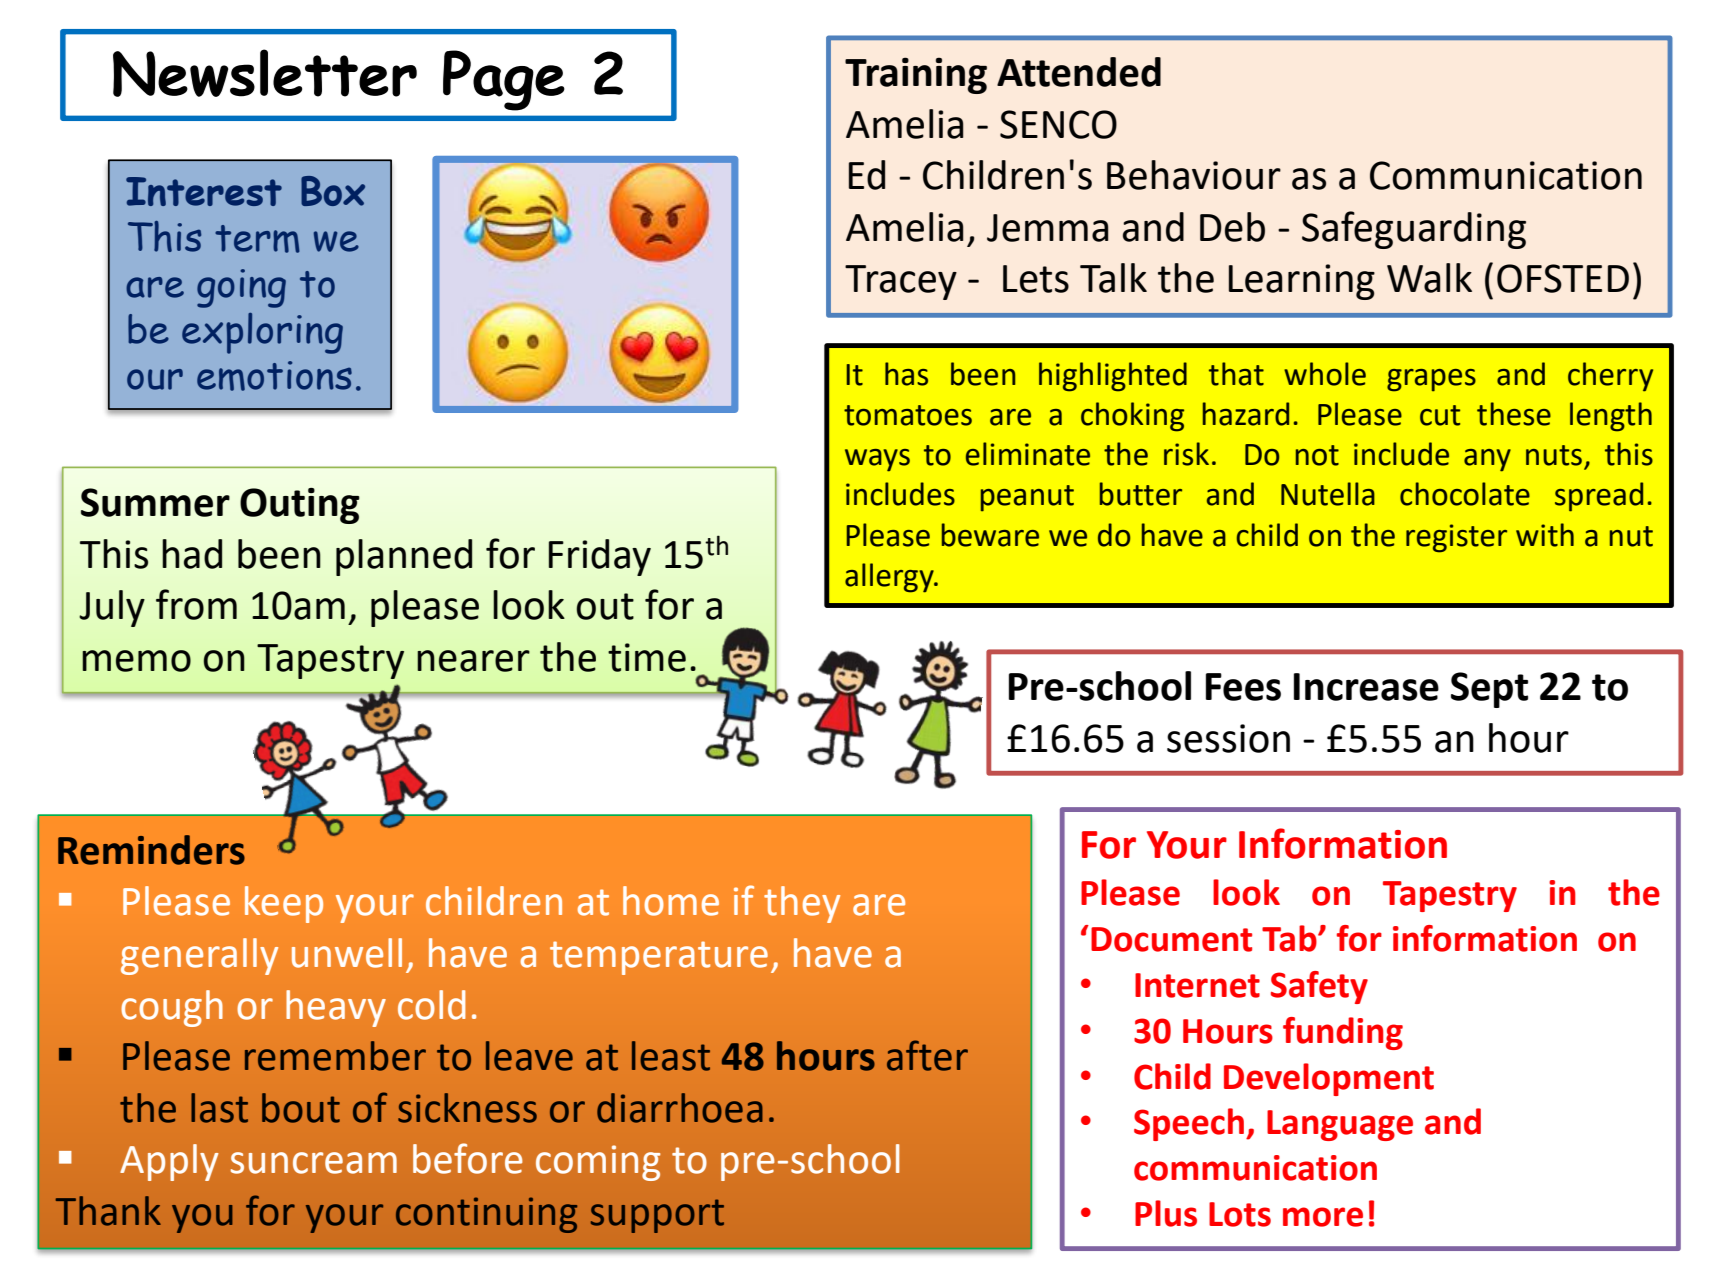 This document has height=1288, width=1718. I want to click on they, so click(802, 904).
